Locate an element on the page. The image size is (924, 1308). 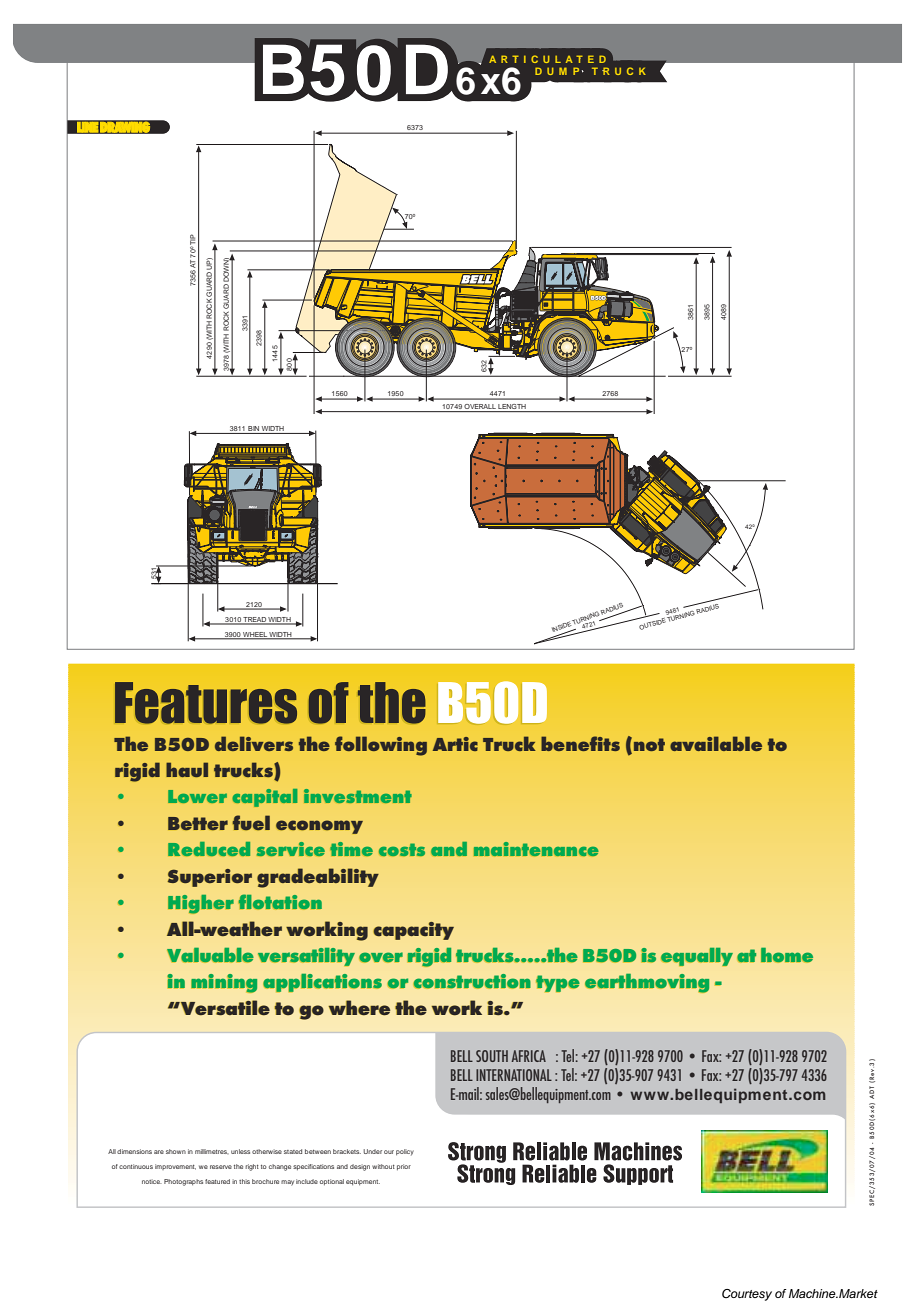
BIN is located at coordinates (253, 430).
